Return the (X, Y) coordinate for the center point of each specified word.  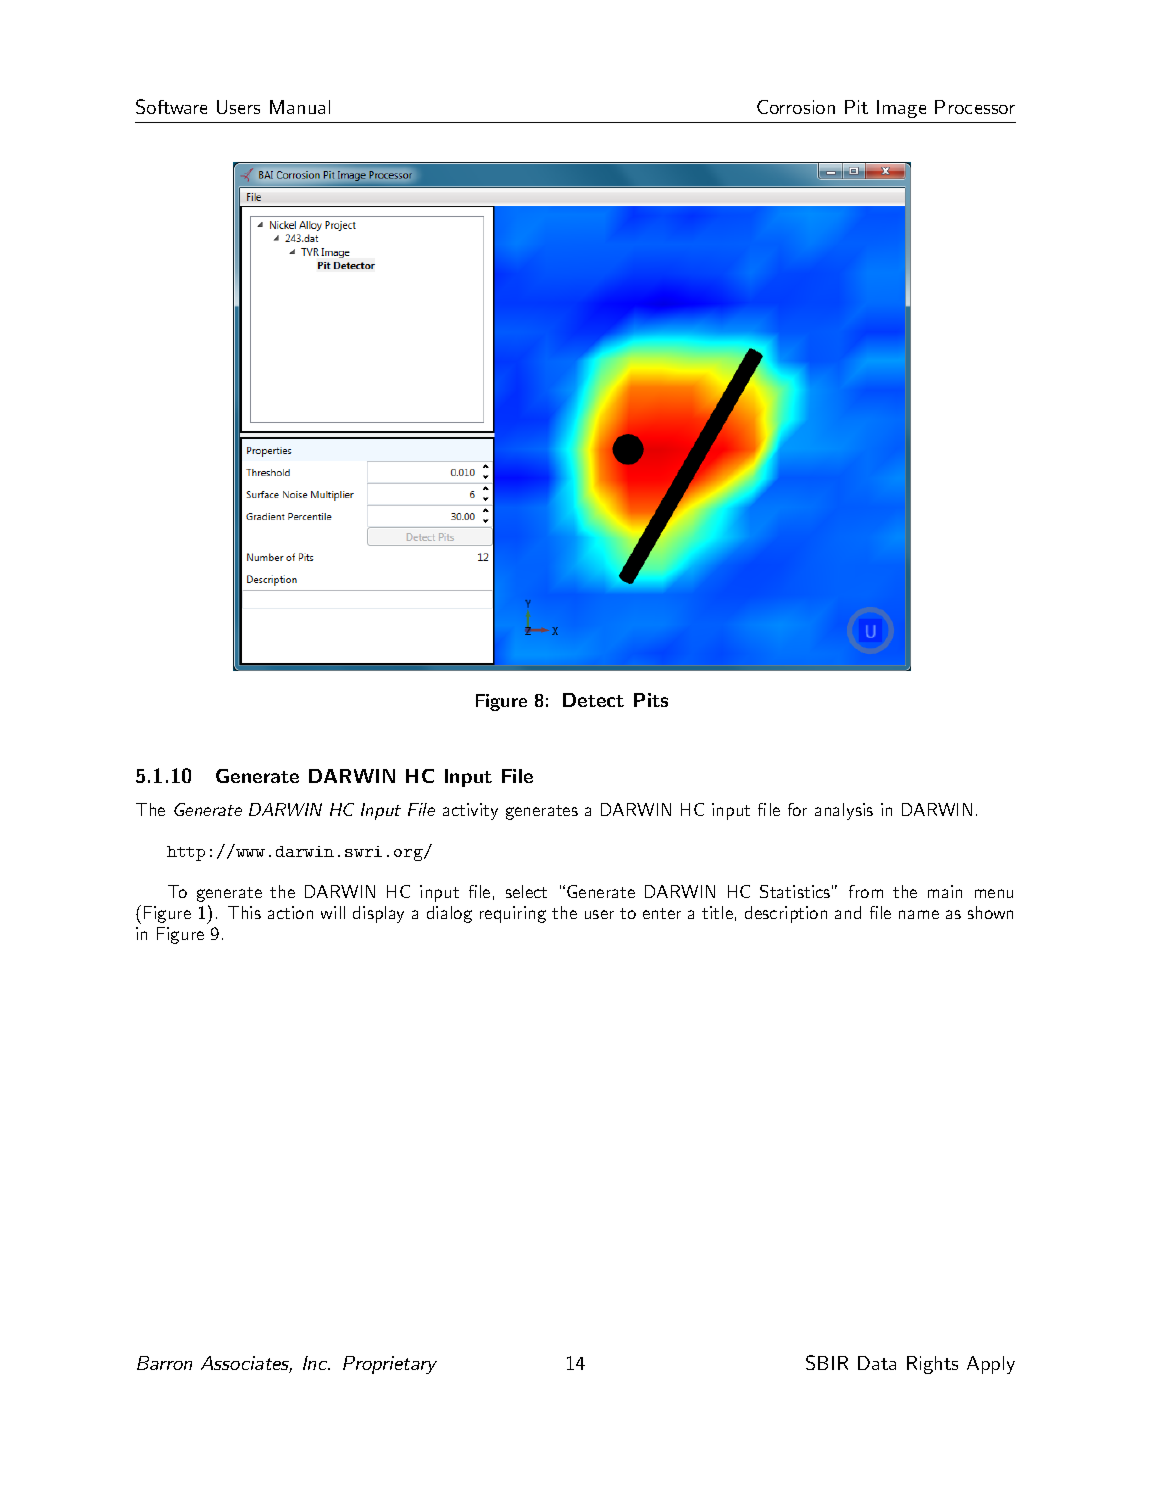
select (526, 891)
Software (171, 106)
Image (901, 109)
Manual (300, 107)
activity (470, 811)
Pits (651, 700)
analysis (844, 811)
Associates (246, 1364)
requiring (513, 914)
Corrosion (796, 107)
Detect (593, 700)
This (244, 912)
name (919, 914)
